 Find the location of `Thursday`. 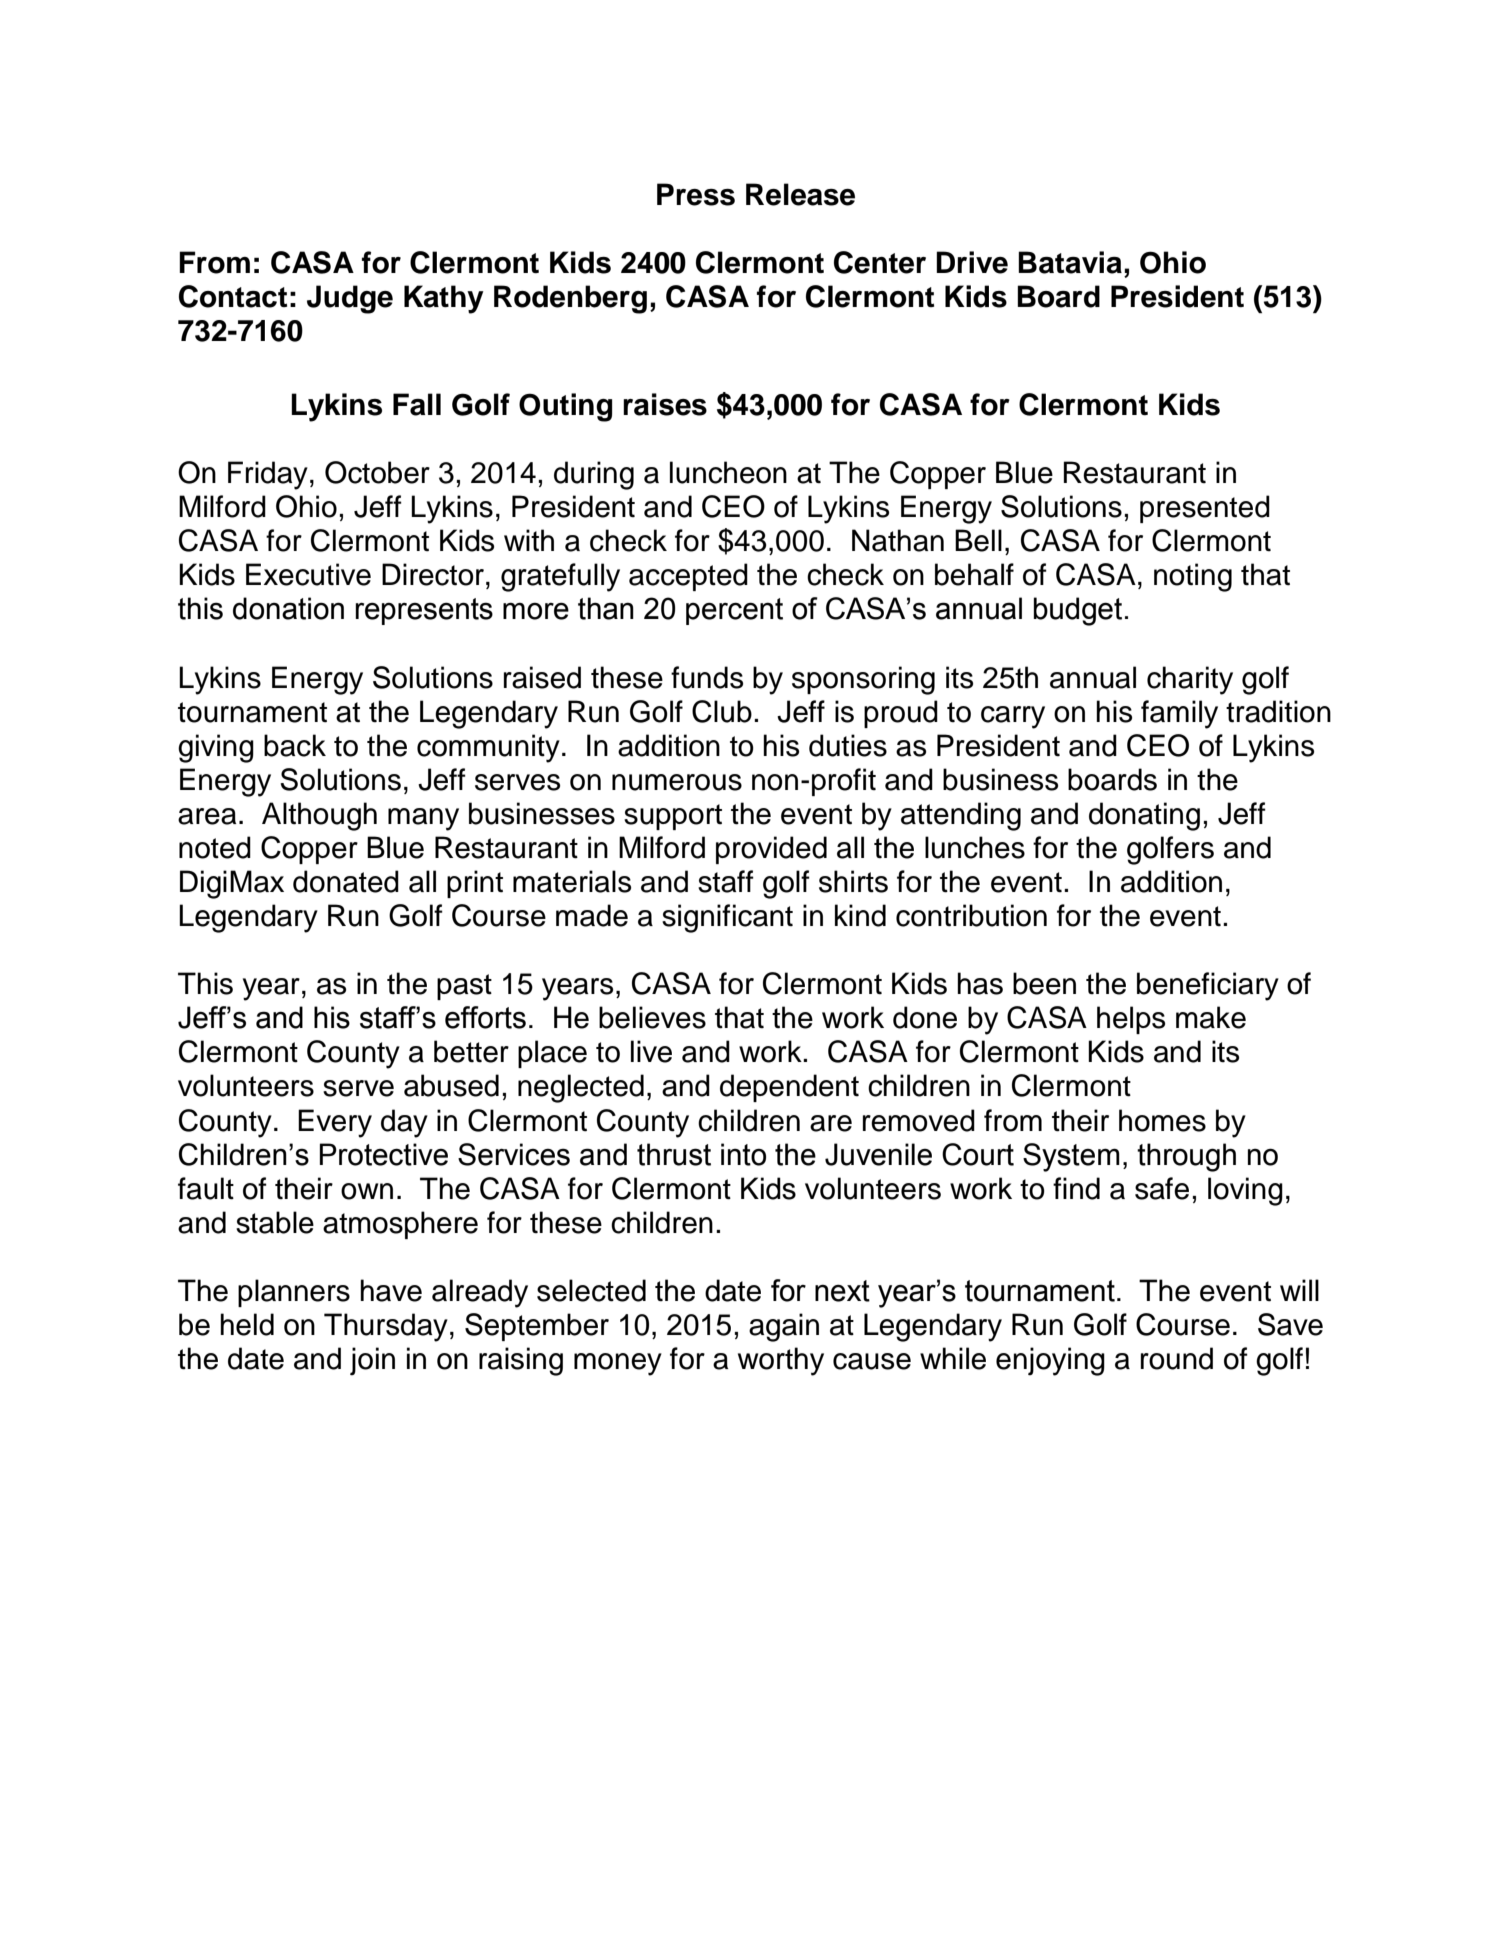

Thursday is located at coordinates (386, 1327).
